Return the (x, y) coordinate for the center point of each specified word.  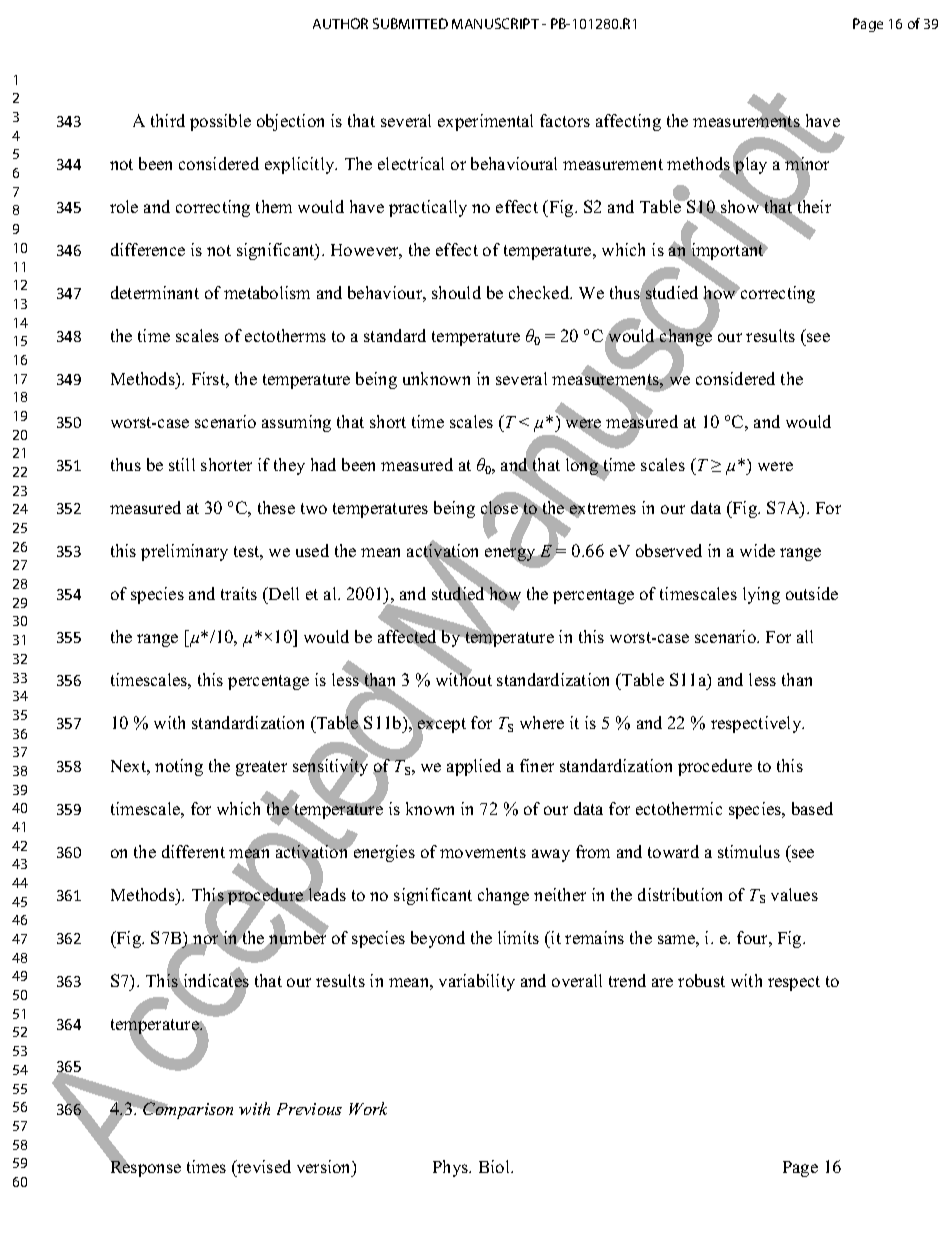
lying (761, 595)
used (312, 550)
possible (220, 122)
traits (239, 593)
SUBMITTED (410, 23)
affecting (628, 122)
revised (263, 1168)
